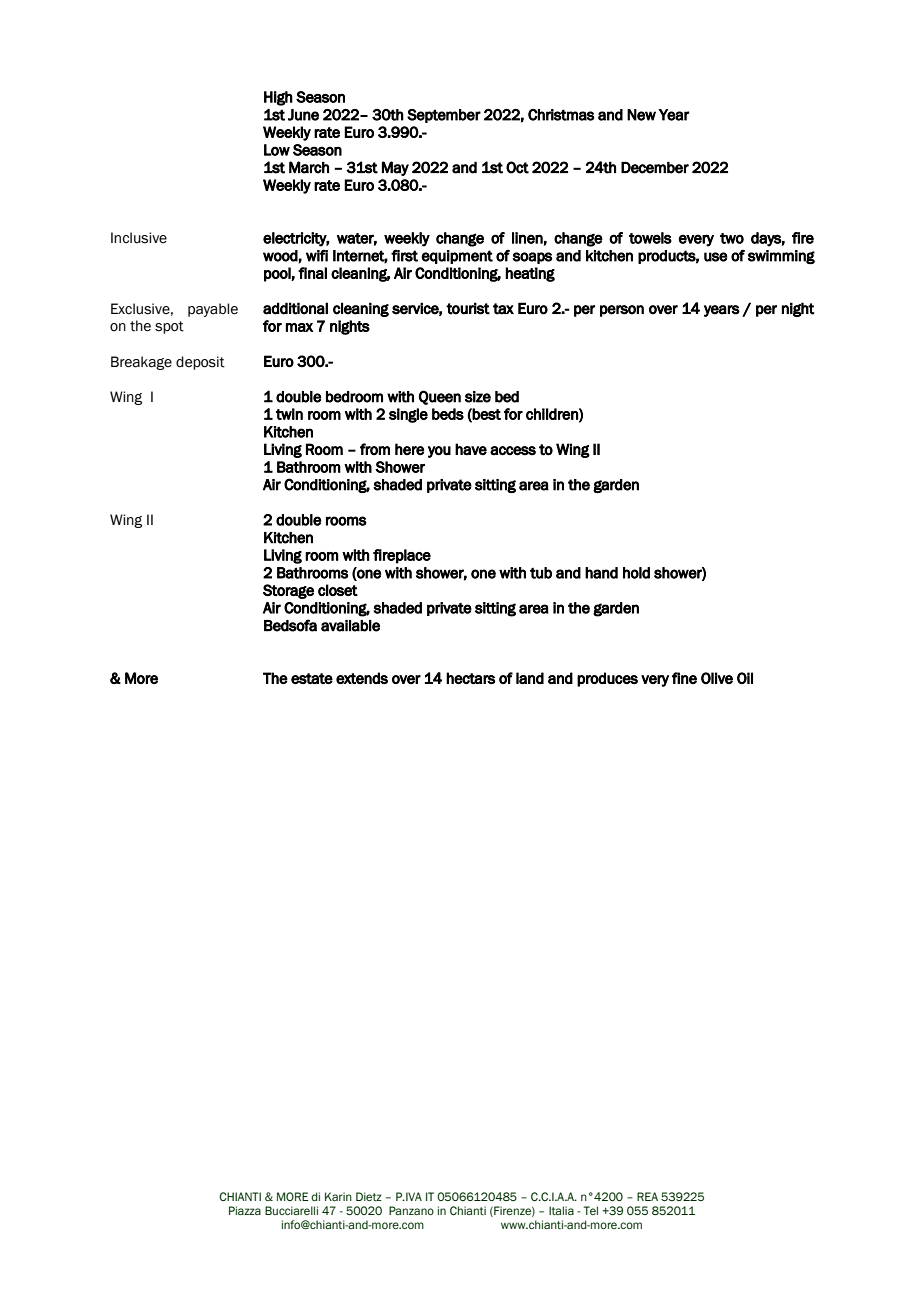  I want to click on Dietz, so click(369, 1196).
